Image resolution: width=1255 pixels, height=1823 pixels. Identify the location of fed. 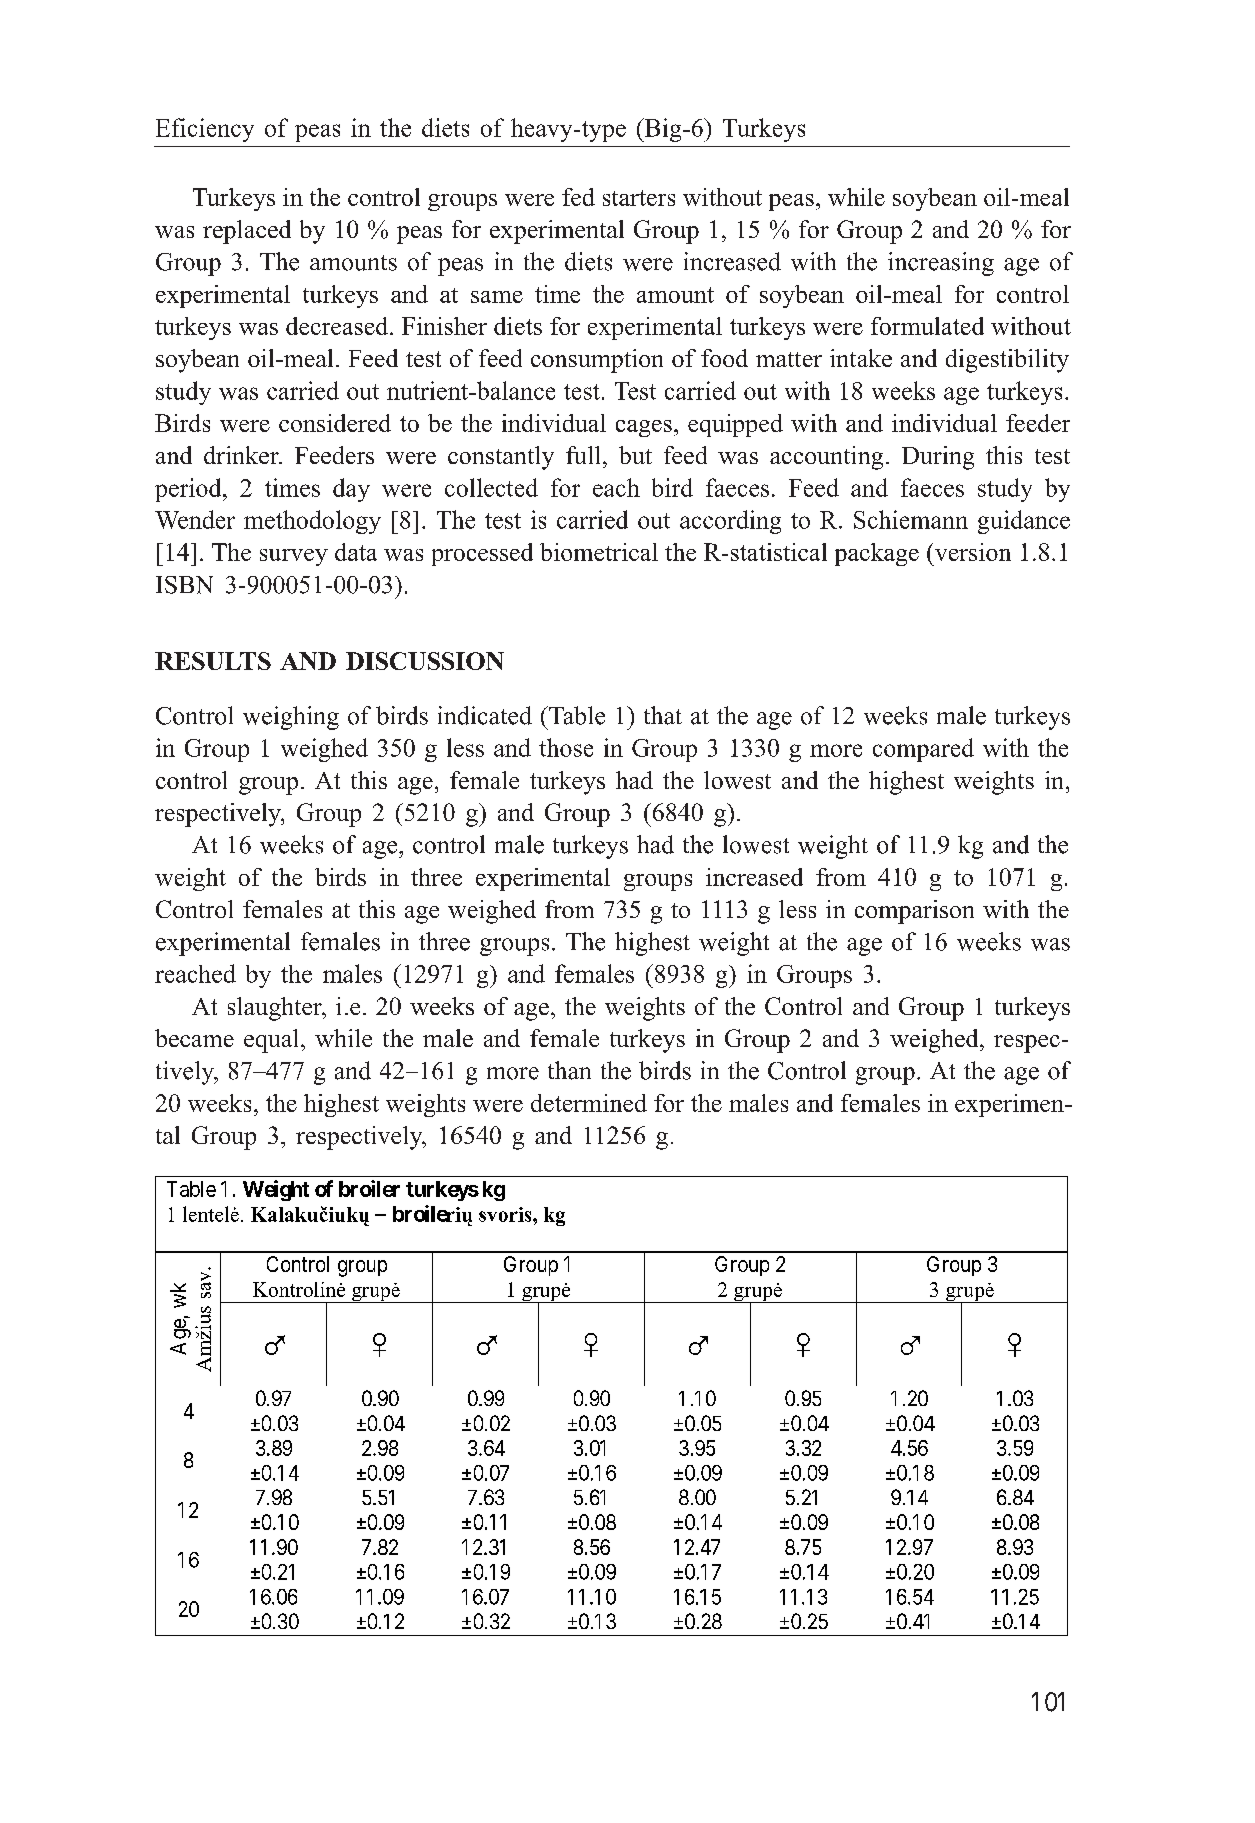
(578, 197).
